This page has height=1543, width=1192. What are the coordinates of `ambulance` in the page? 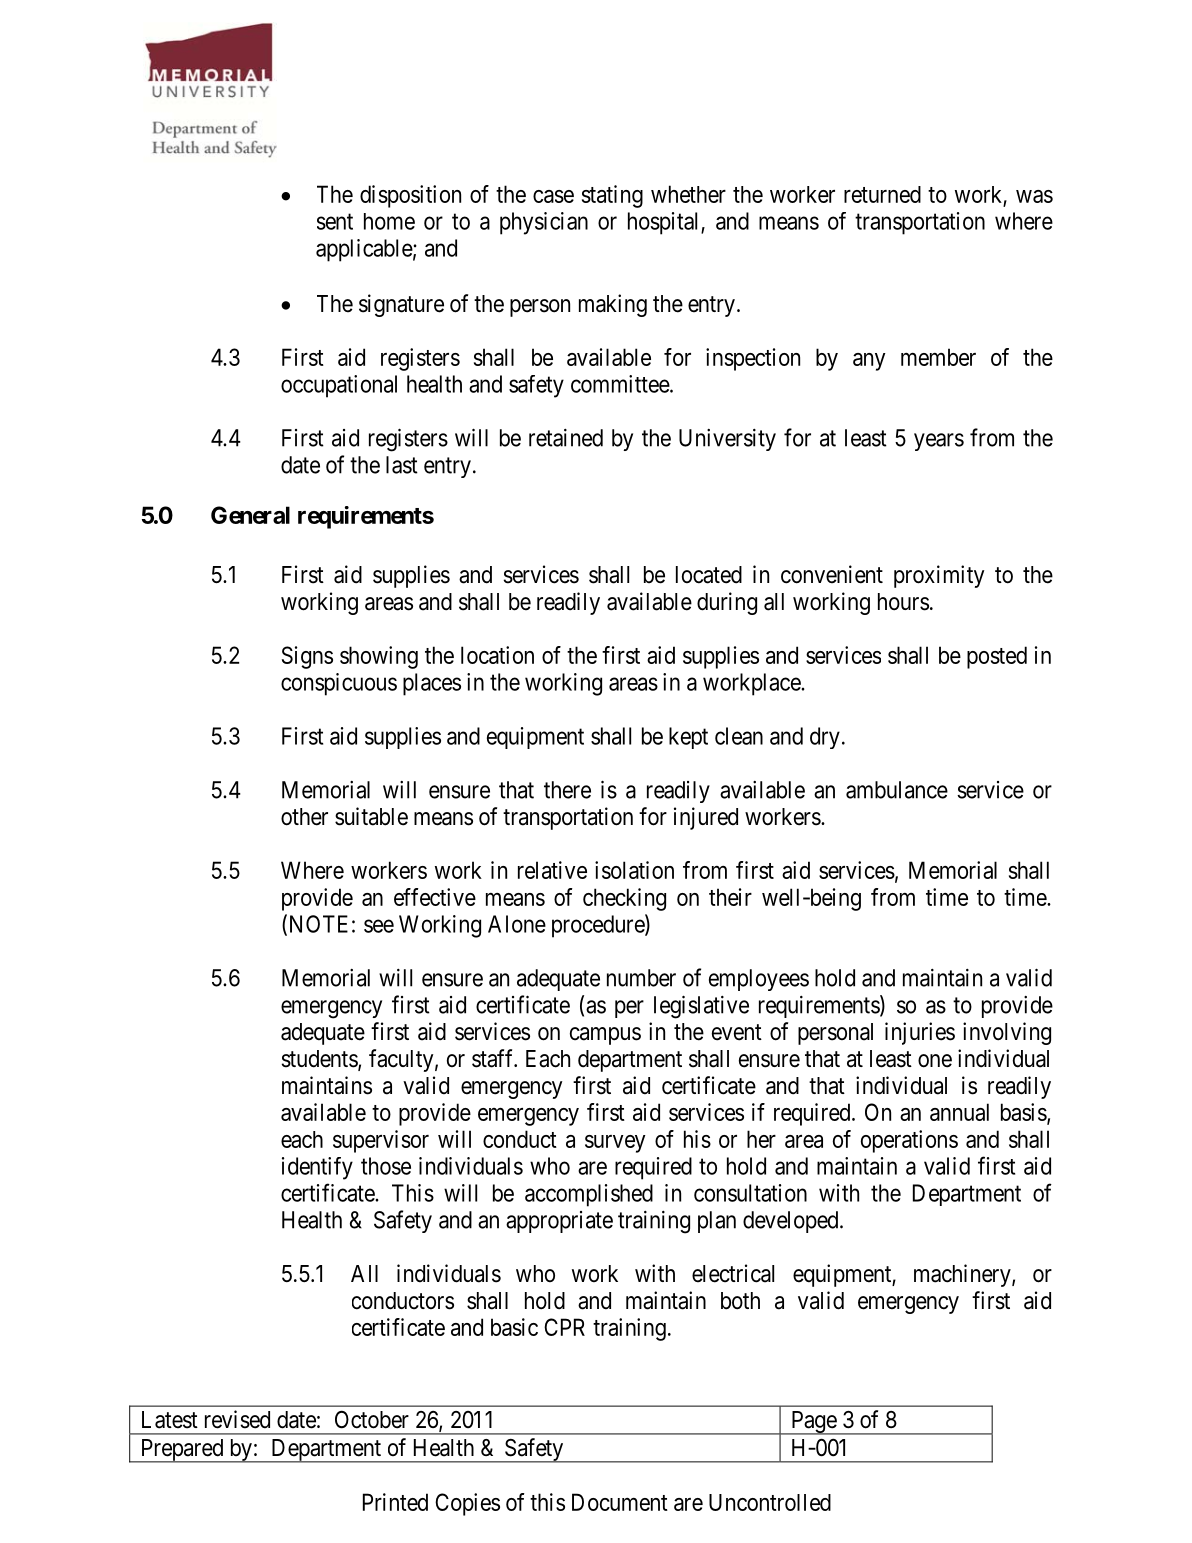 It's located at (897, 790).
